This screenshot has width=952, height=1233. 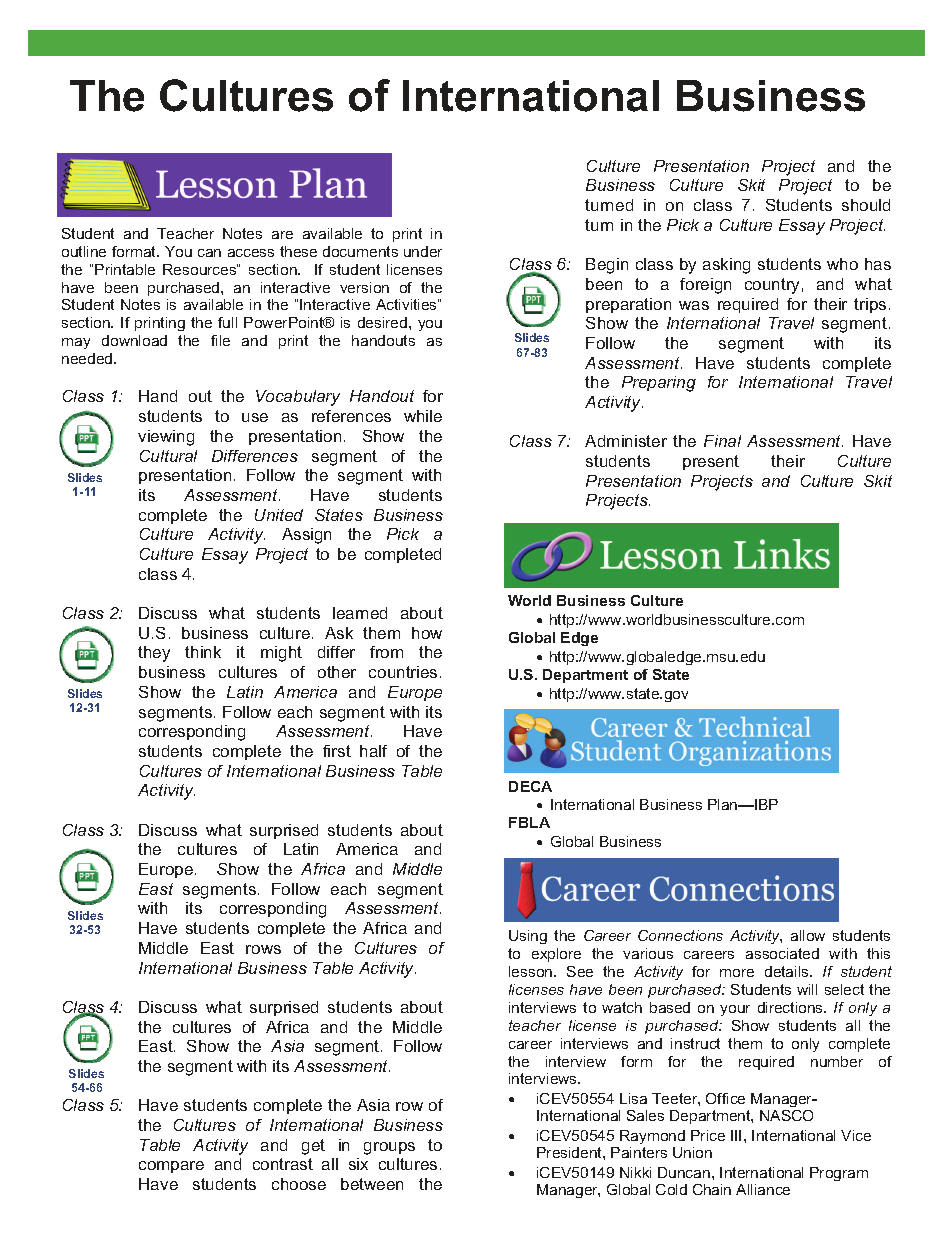 What do you see at coordinates (423, 251) in the screenshot?
I see `under` at bounding box center [423, 251].
